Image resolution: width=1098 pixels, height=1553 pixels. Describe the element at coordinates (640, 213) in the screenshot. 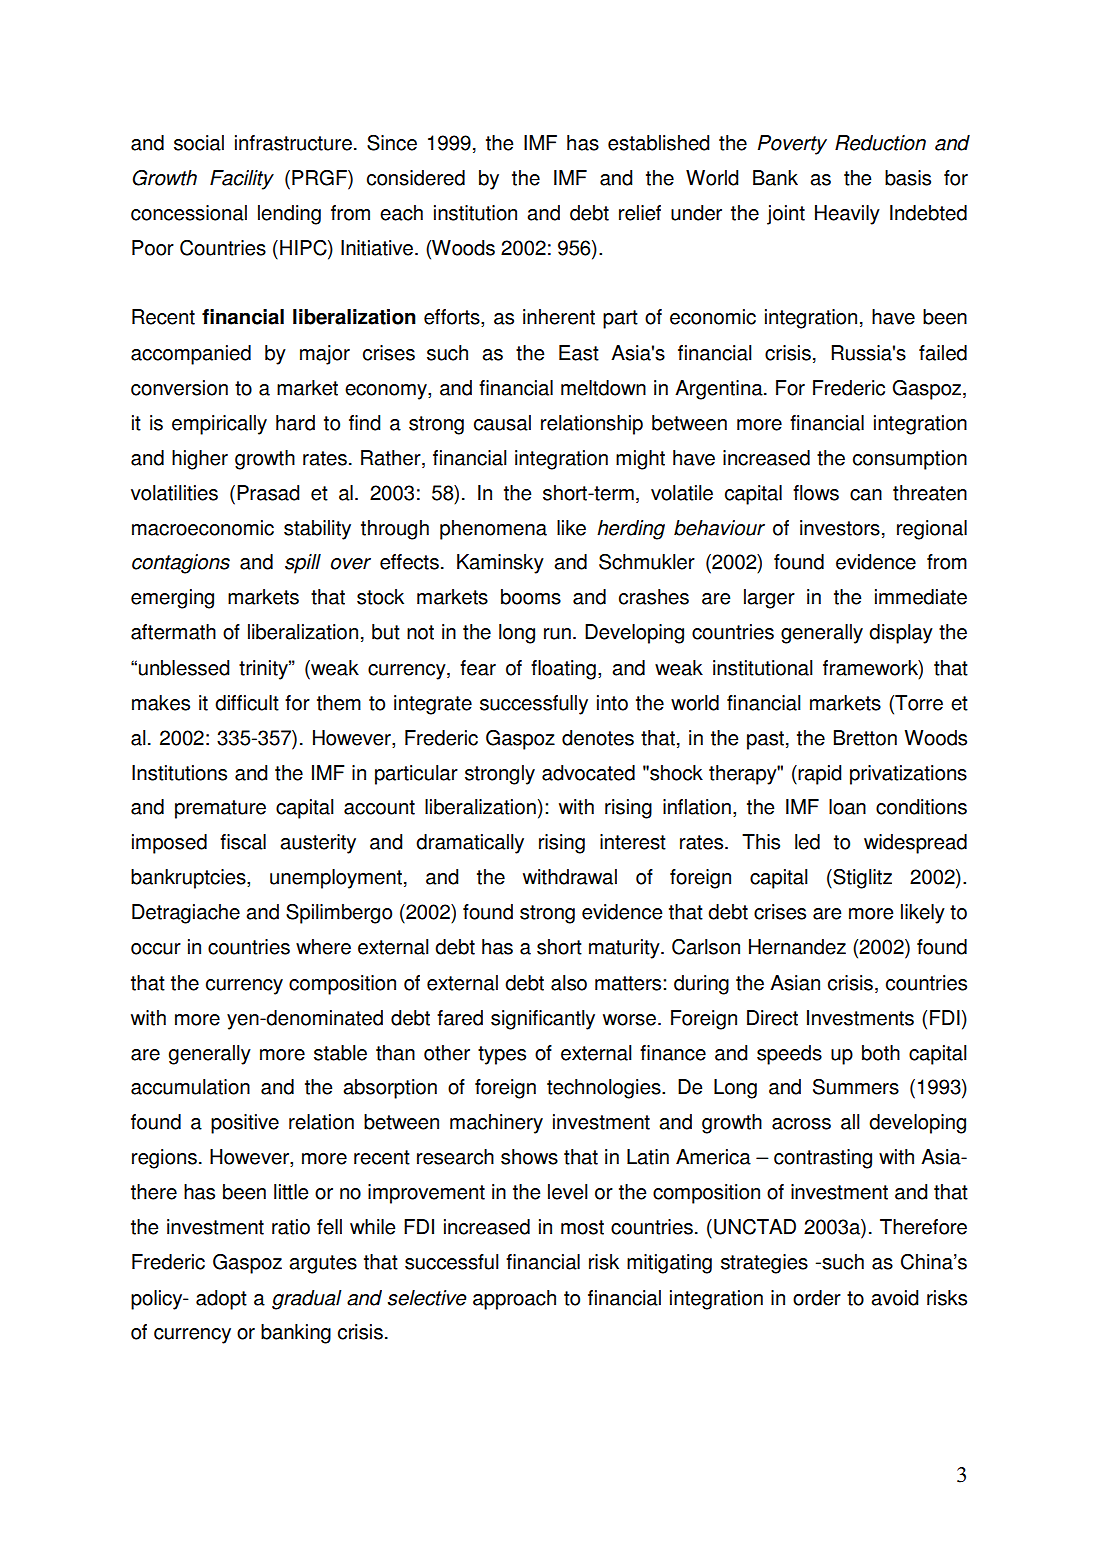

I see `relief` at that location.
